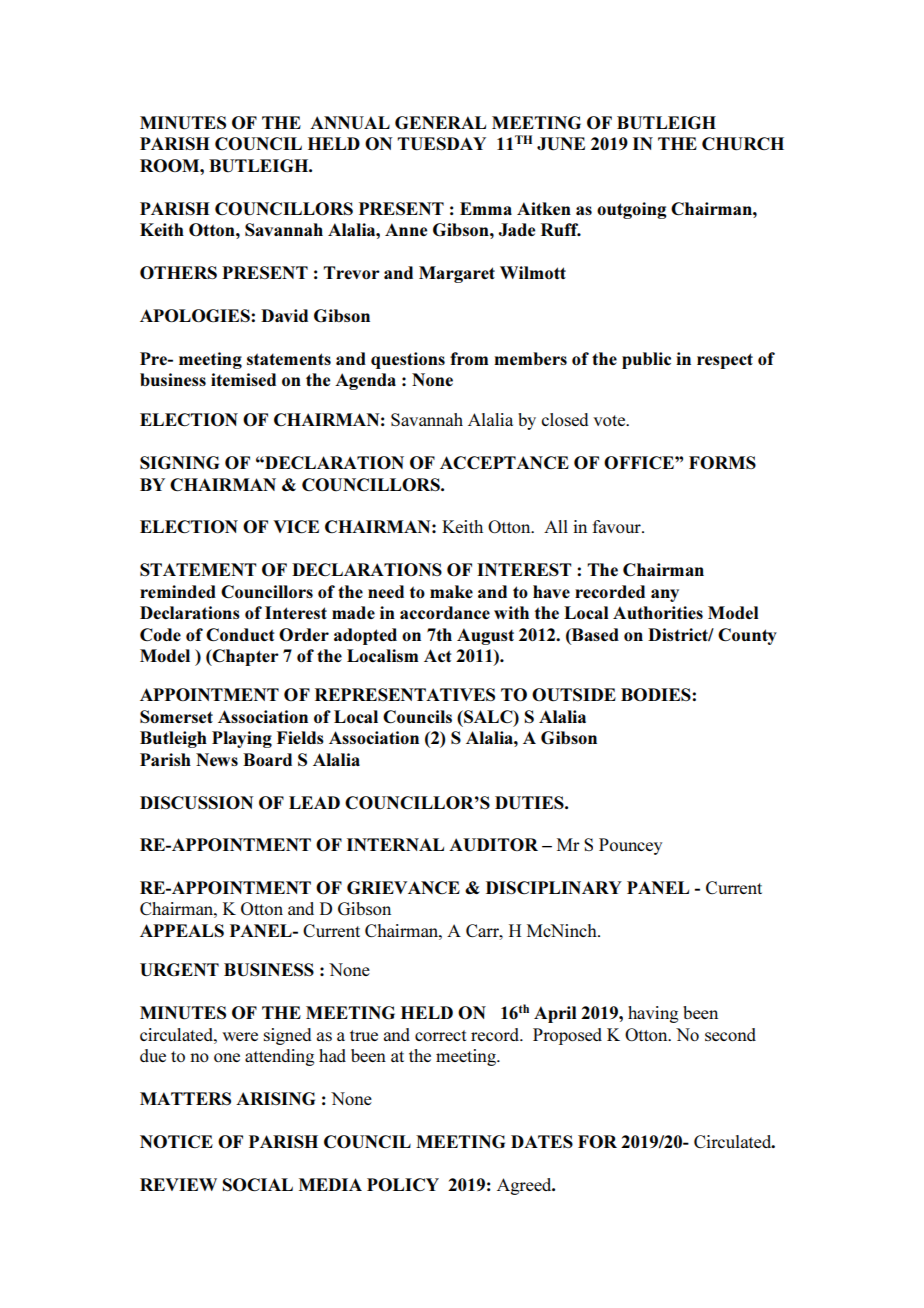  Describe the element at coordinates (350, 123) in the image. I see `ANNUAL` at that location.
